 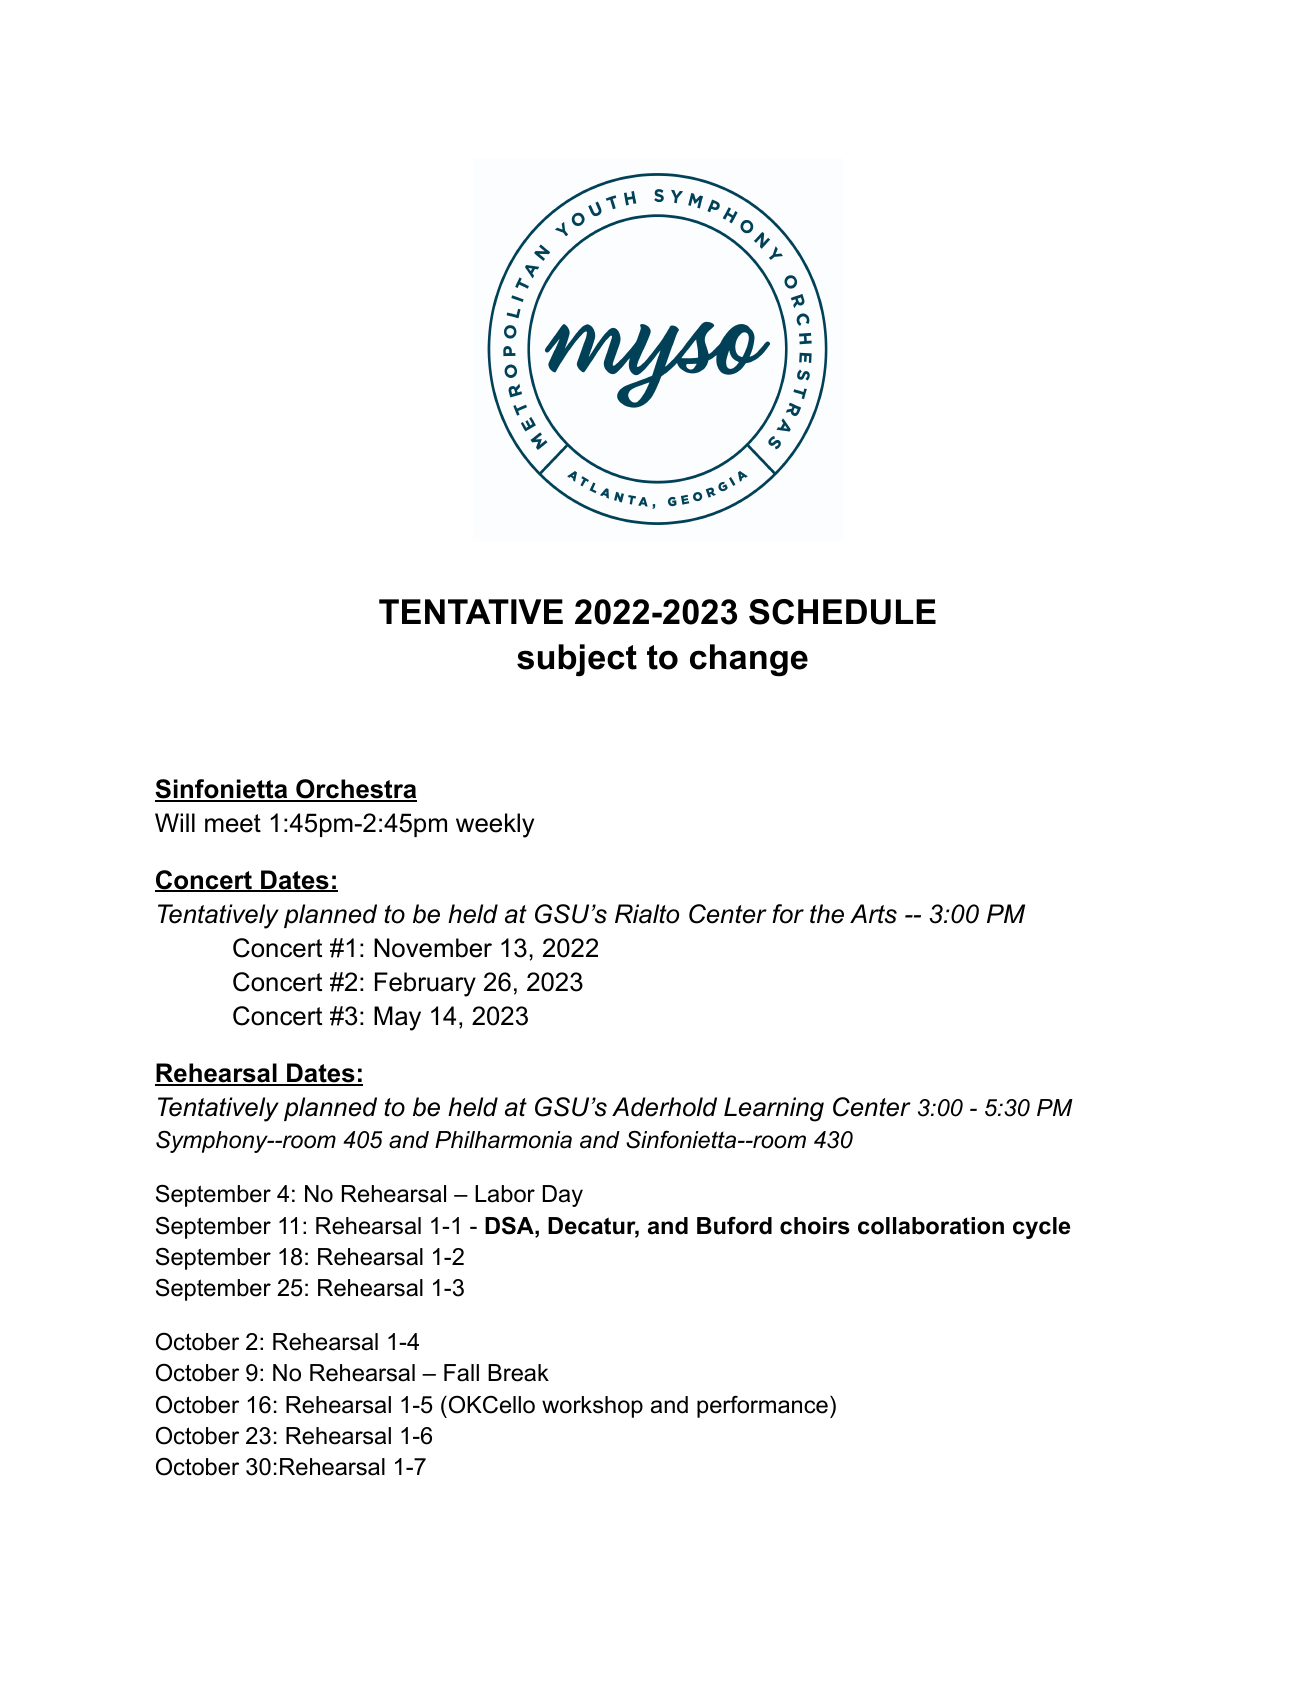 I want to click on February, so click(x=425, y=984).
